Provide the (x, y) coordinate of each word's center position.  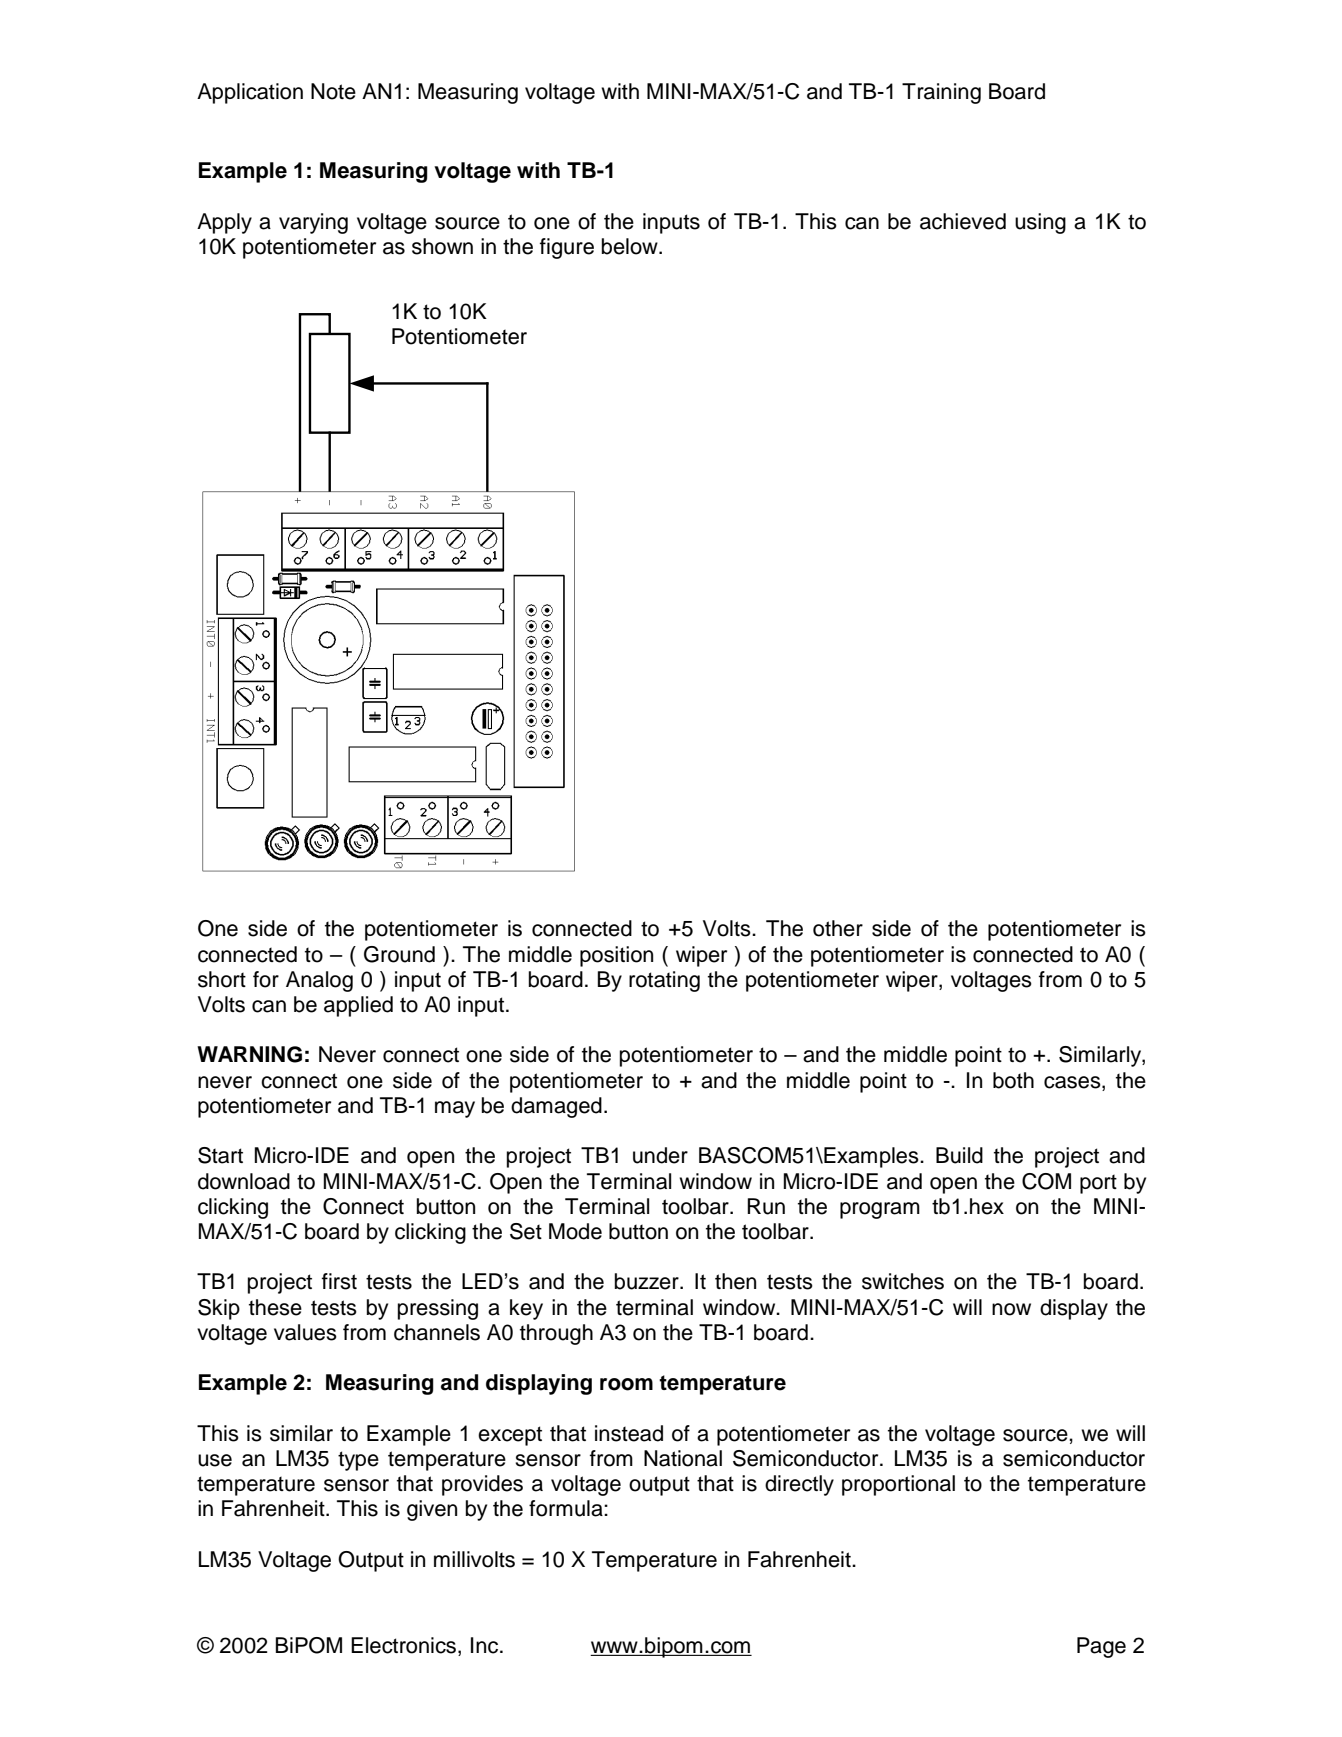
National (683, 1458)
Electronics (405, 1646)
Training (941, 93)
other (838, 928)
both (1013, 1080)
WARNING (249, 1054)
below (631, 246)
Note (333, 91)
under (660, 1155)
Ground (399, 954)
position (616, 956)
